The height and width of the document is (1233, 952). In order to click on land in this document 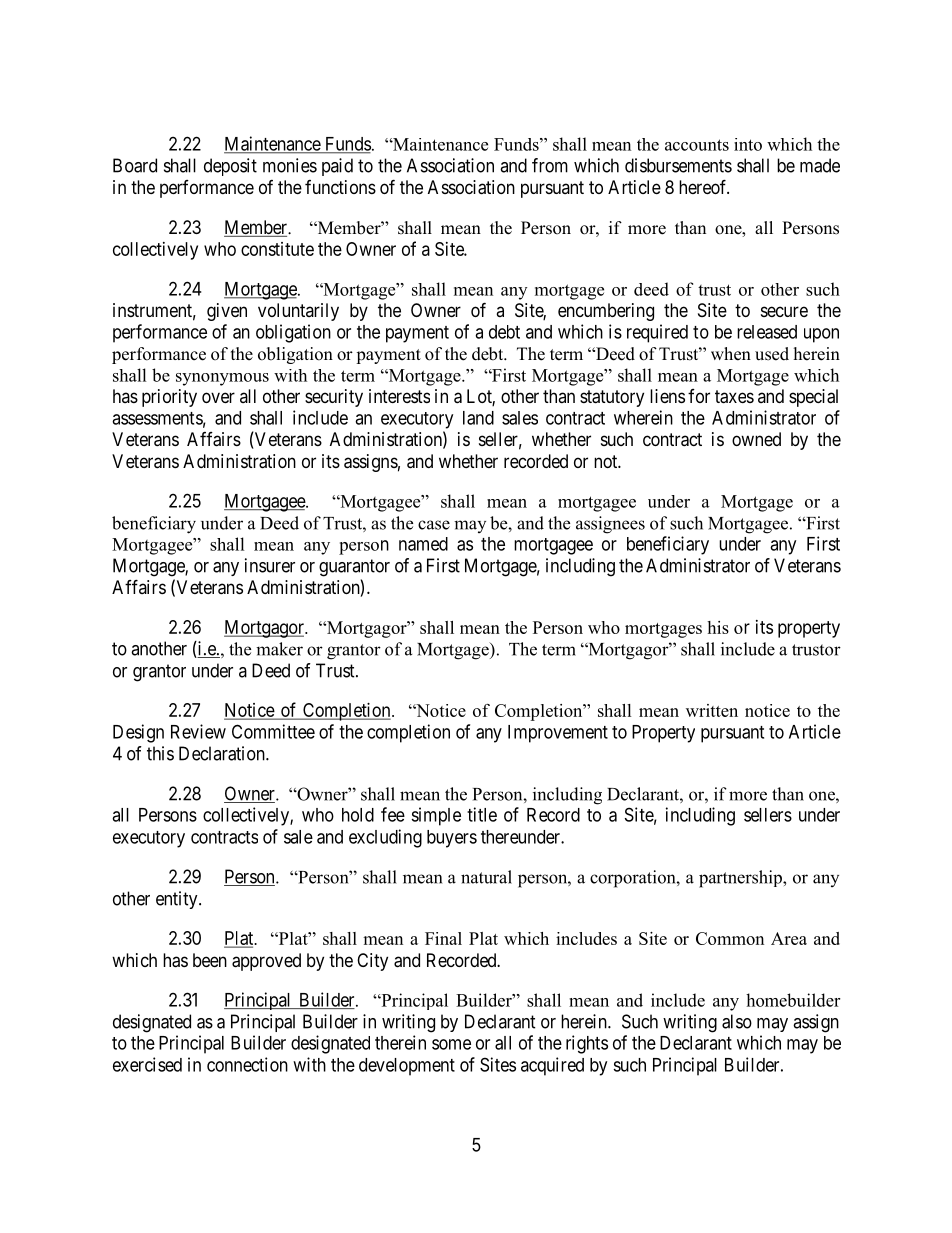, I will do `click(478, 418)`.
